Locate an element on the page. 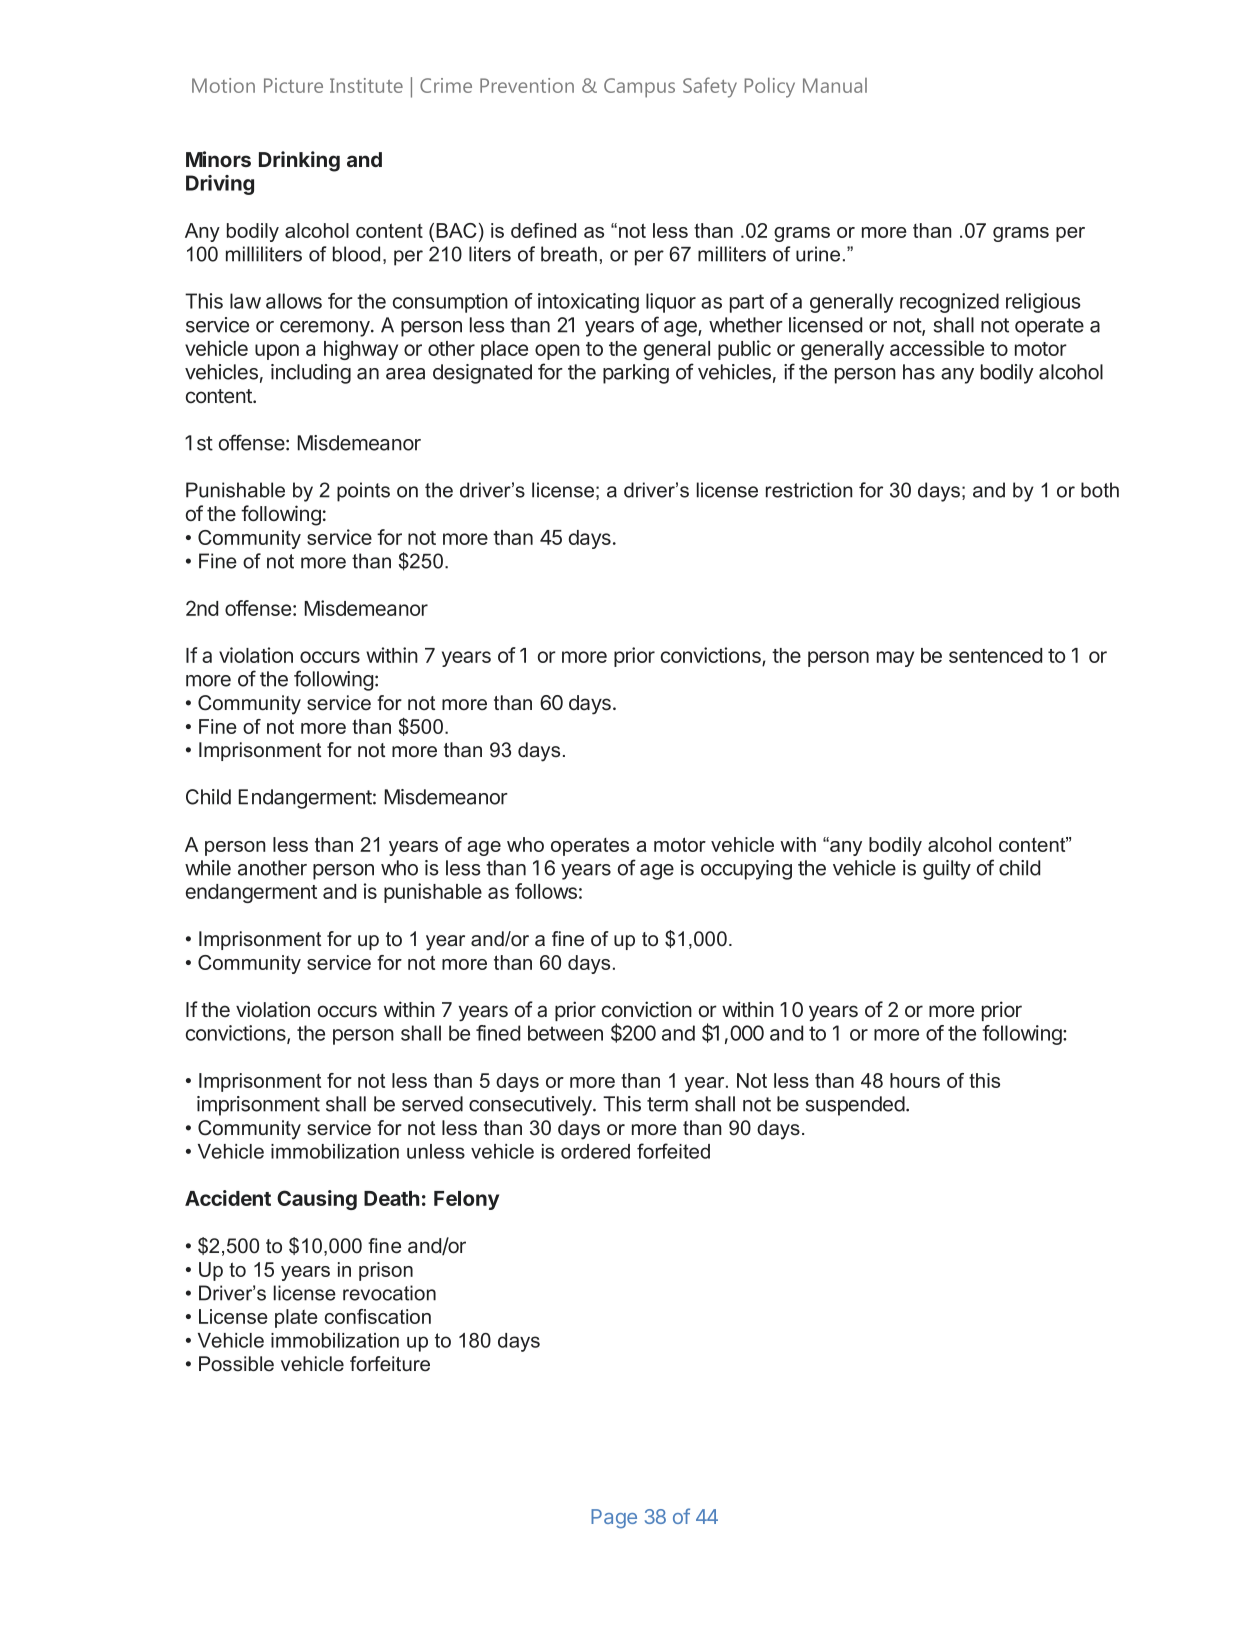 The width and height of the image is (1256, 1626). Manual is located at coordinates (835, 85).
